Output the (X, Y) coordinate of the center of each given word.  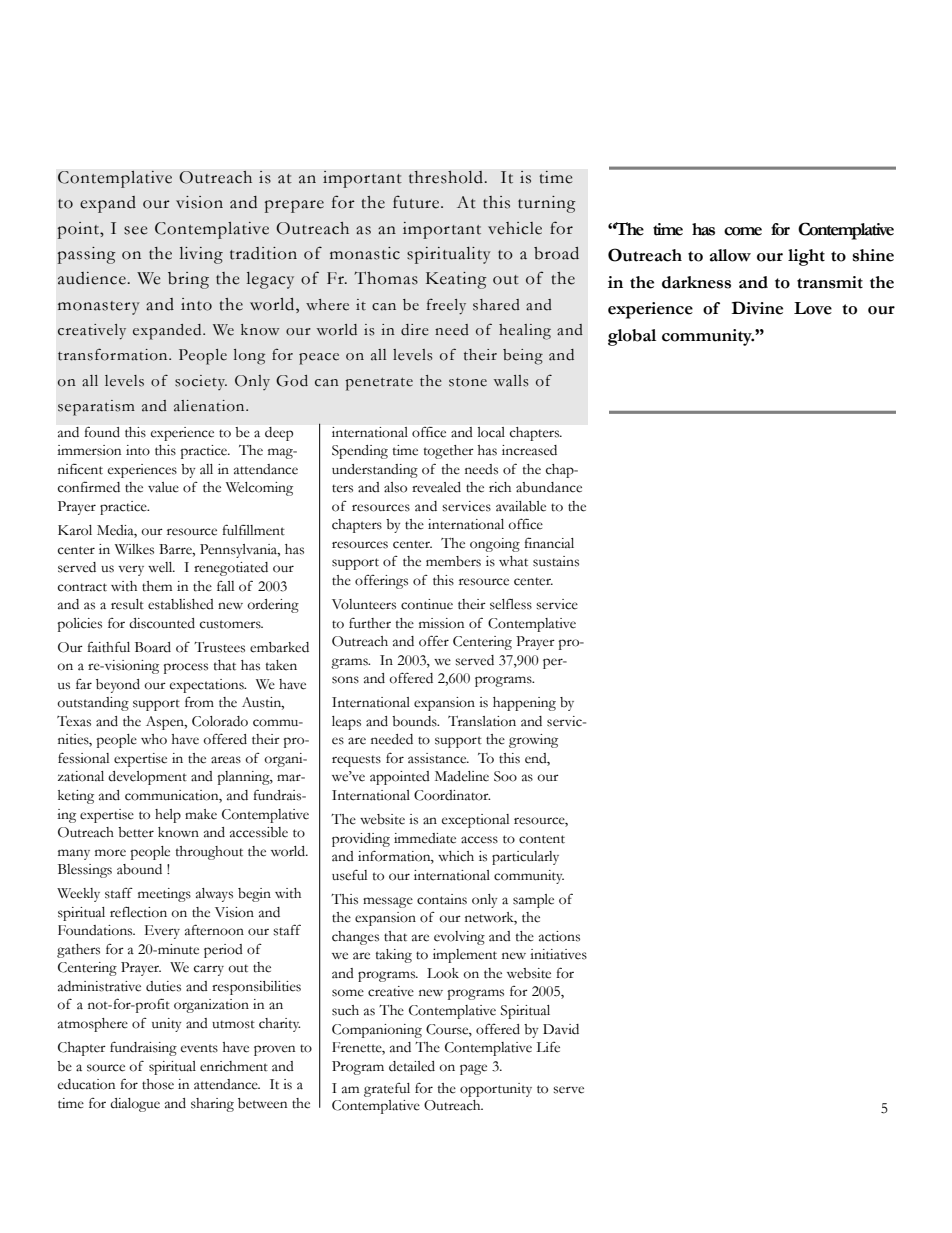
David (561, 1029)
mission (441, 623)
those (158, 1084)
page (473, 1069)
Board (153, 647)
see (136, 230)
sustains (556, 561)
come (743, 231)
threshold (447, 177)
